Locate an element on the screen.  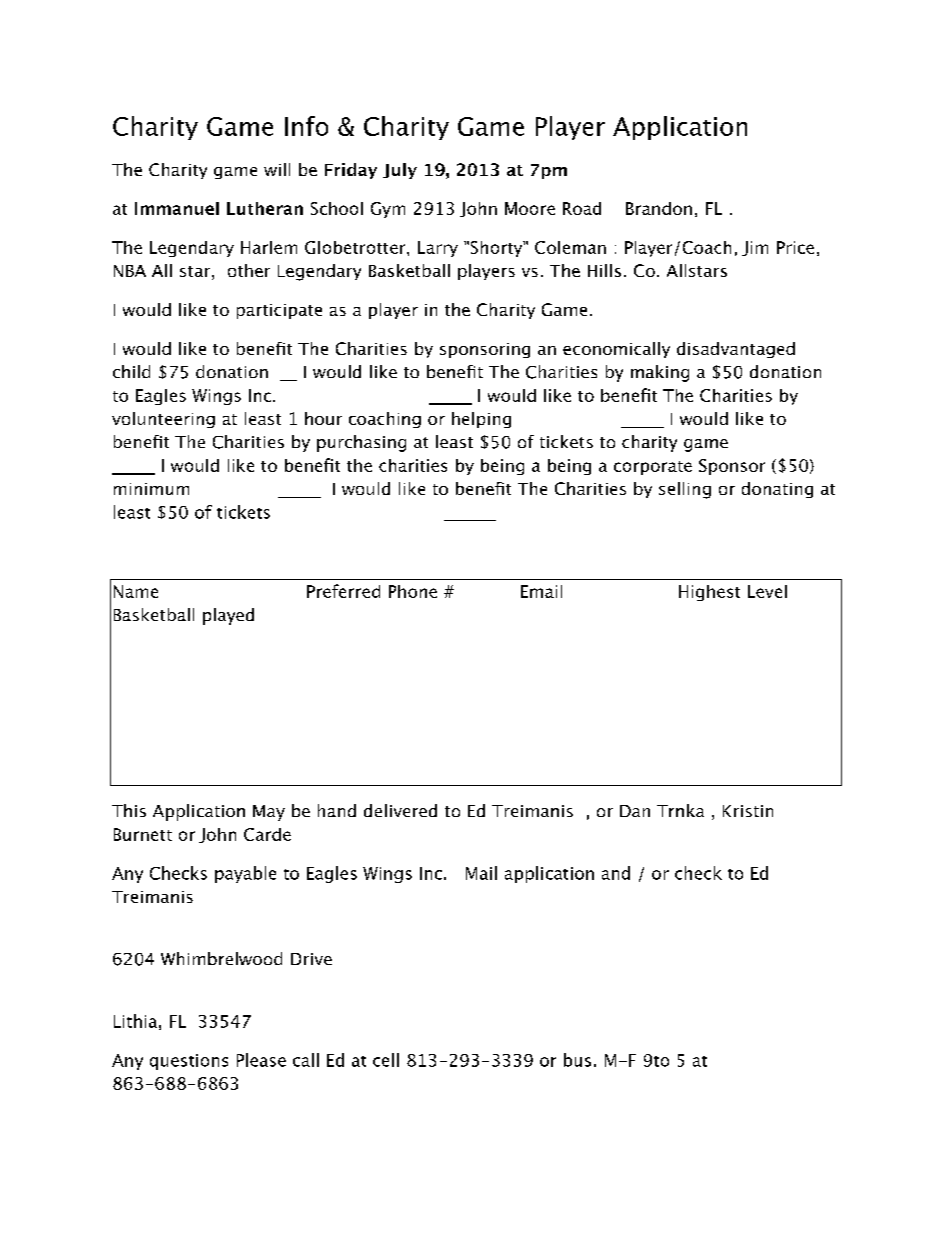
Highest is located at coordinates (709, 593).
